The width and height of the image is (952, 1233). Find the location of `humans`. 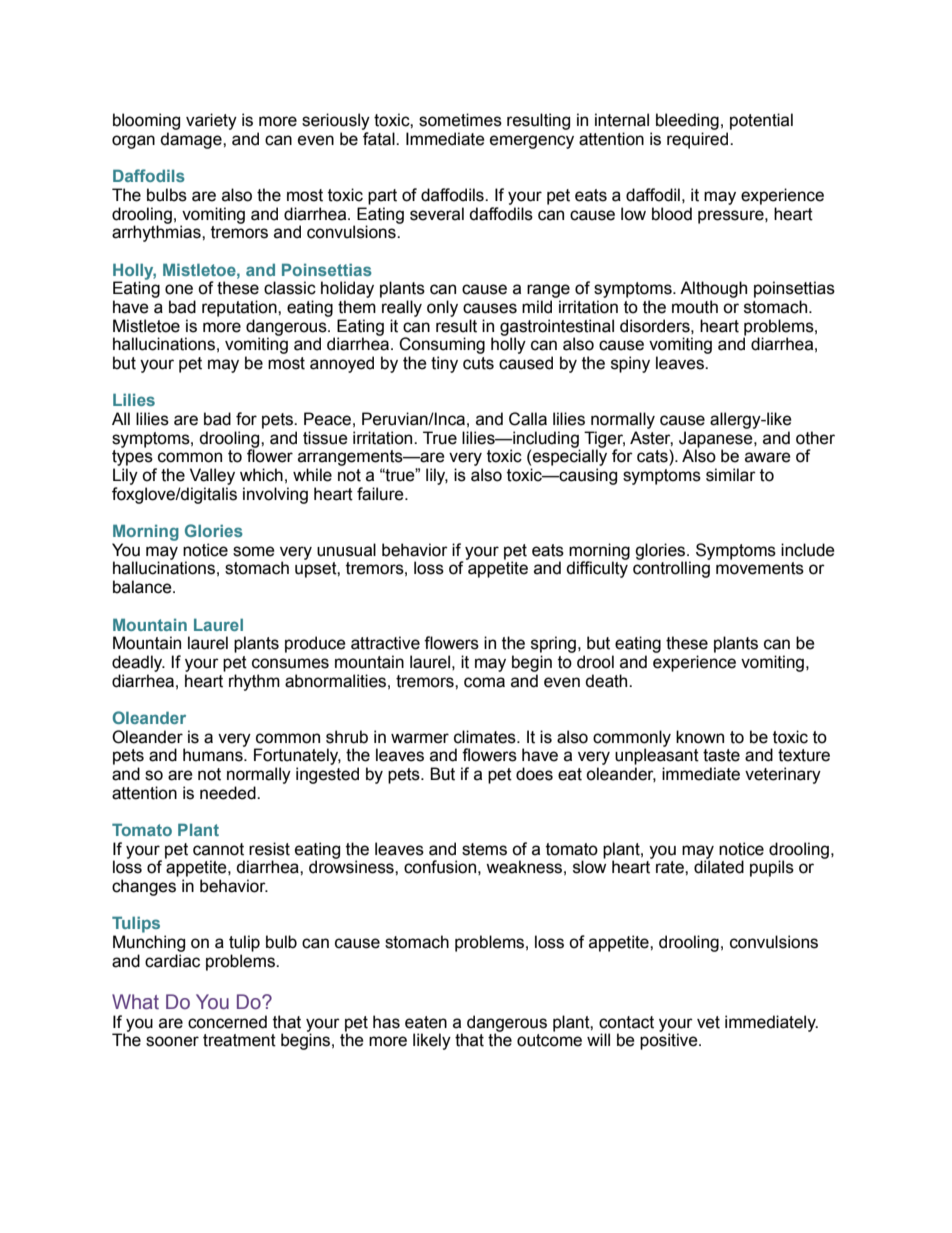

humans is located at coordinates (214, 755).
